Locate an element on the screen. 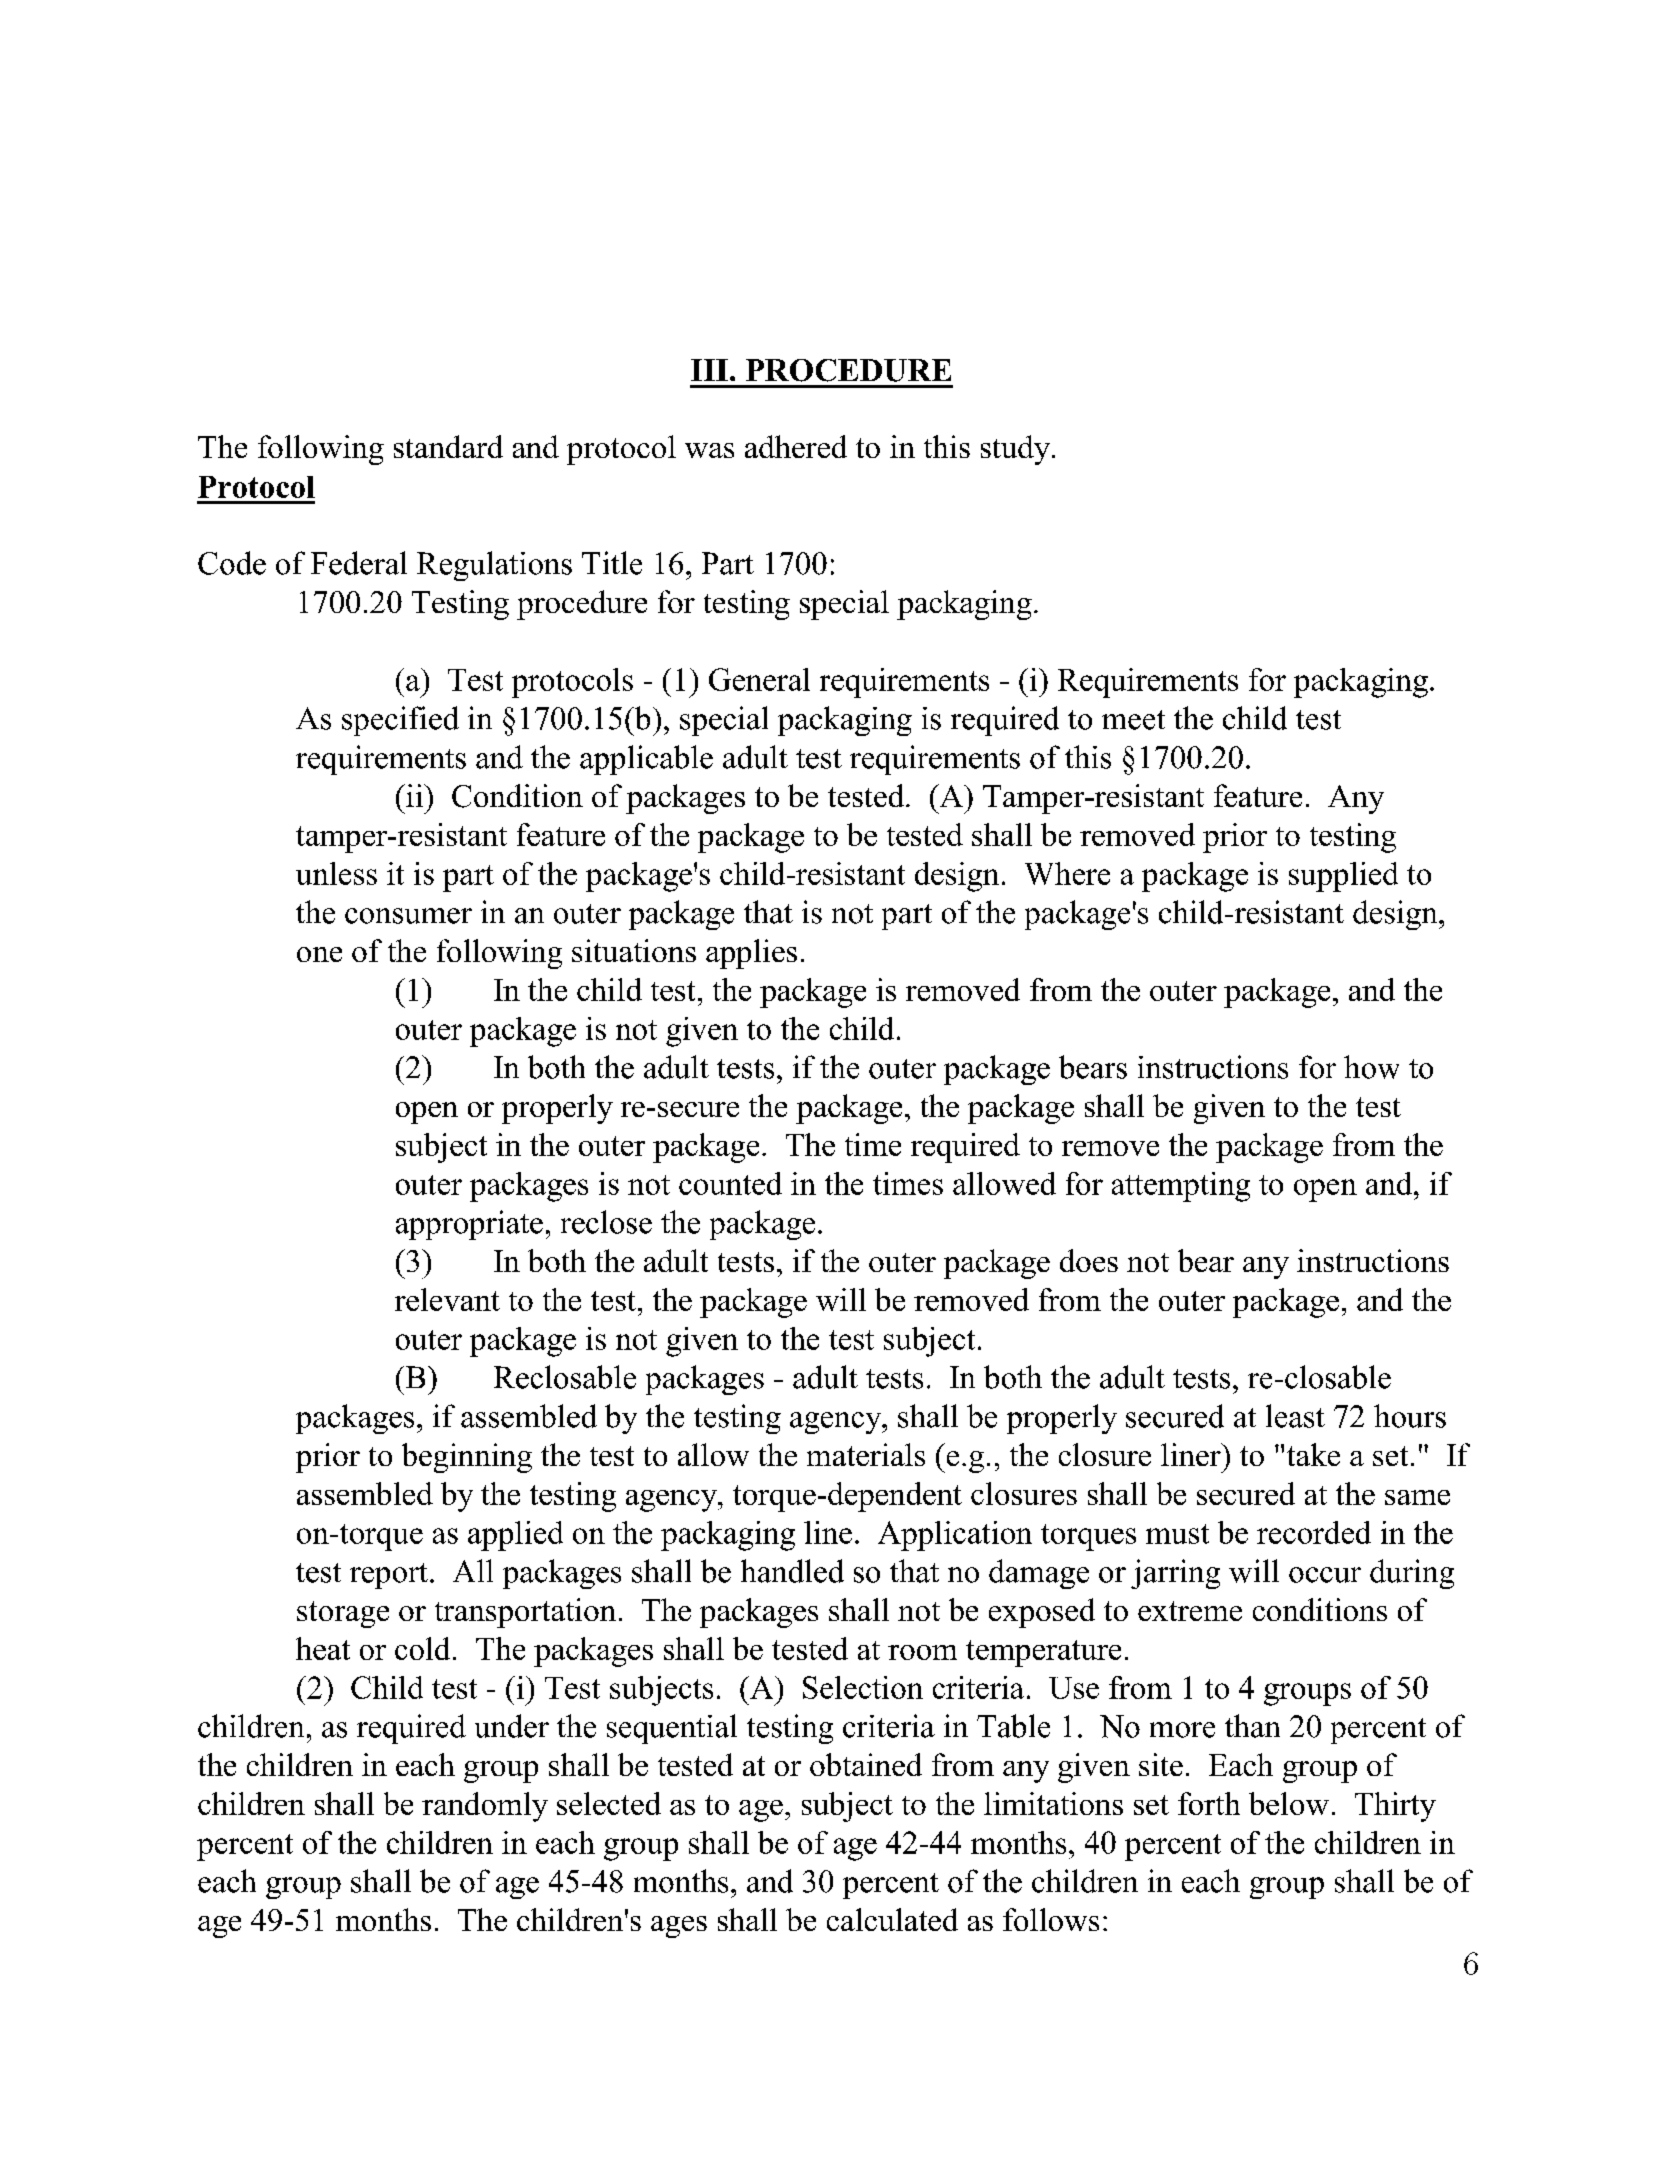 The height and width of the screenshot is (2168, 1676). calculated is located at coordinates (892, 1919).
